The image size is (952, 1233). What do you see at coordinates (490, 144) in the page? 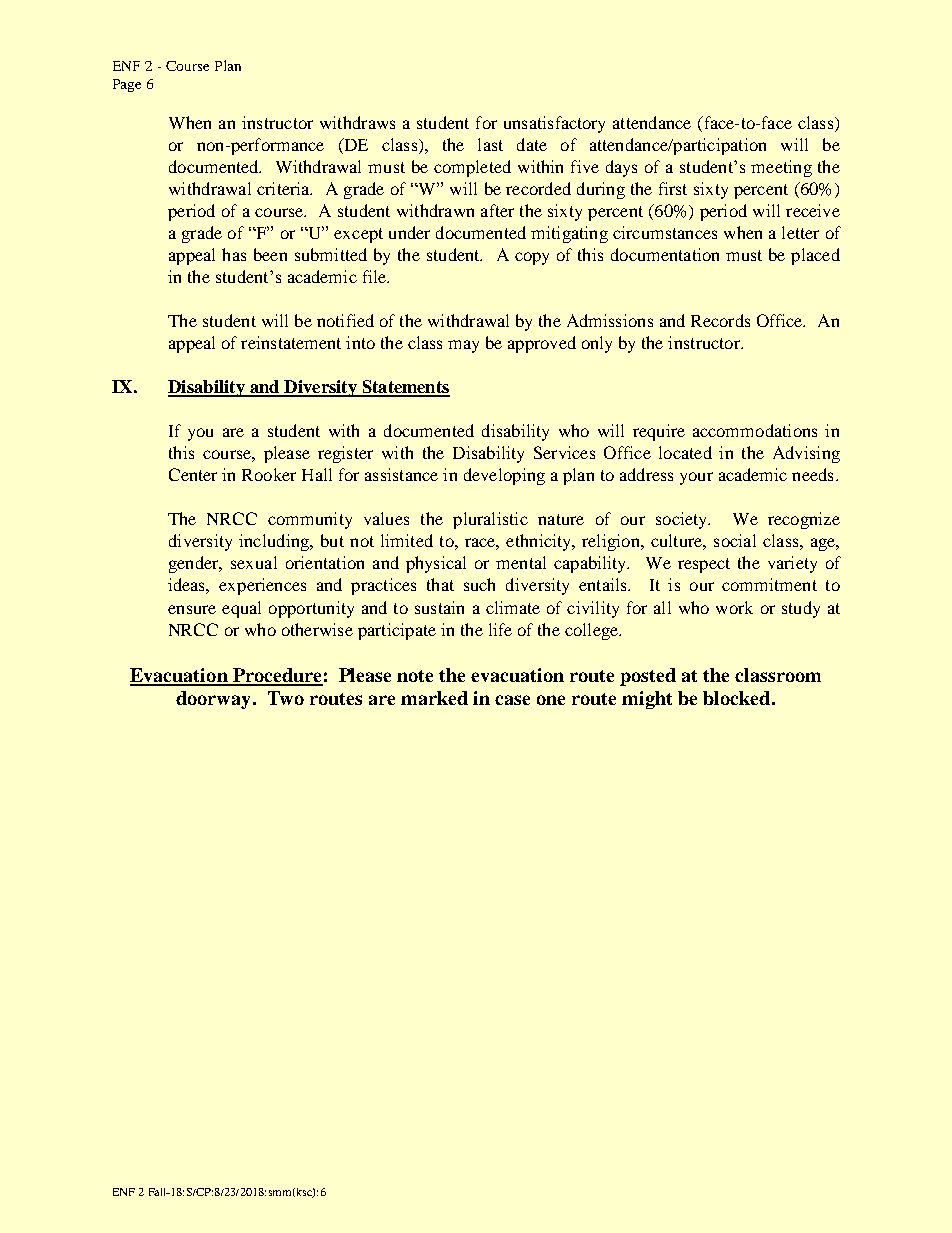
I see `last` at bounding box center [490, 144].
